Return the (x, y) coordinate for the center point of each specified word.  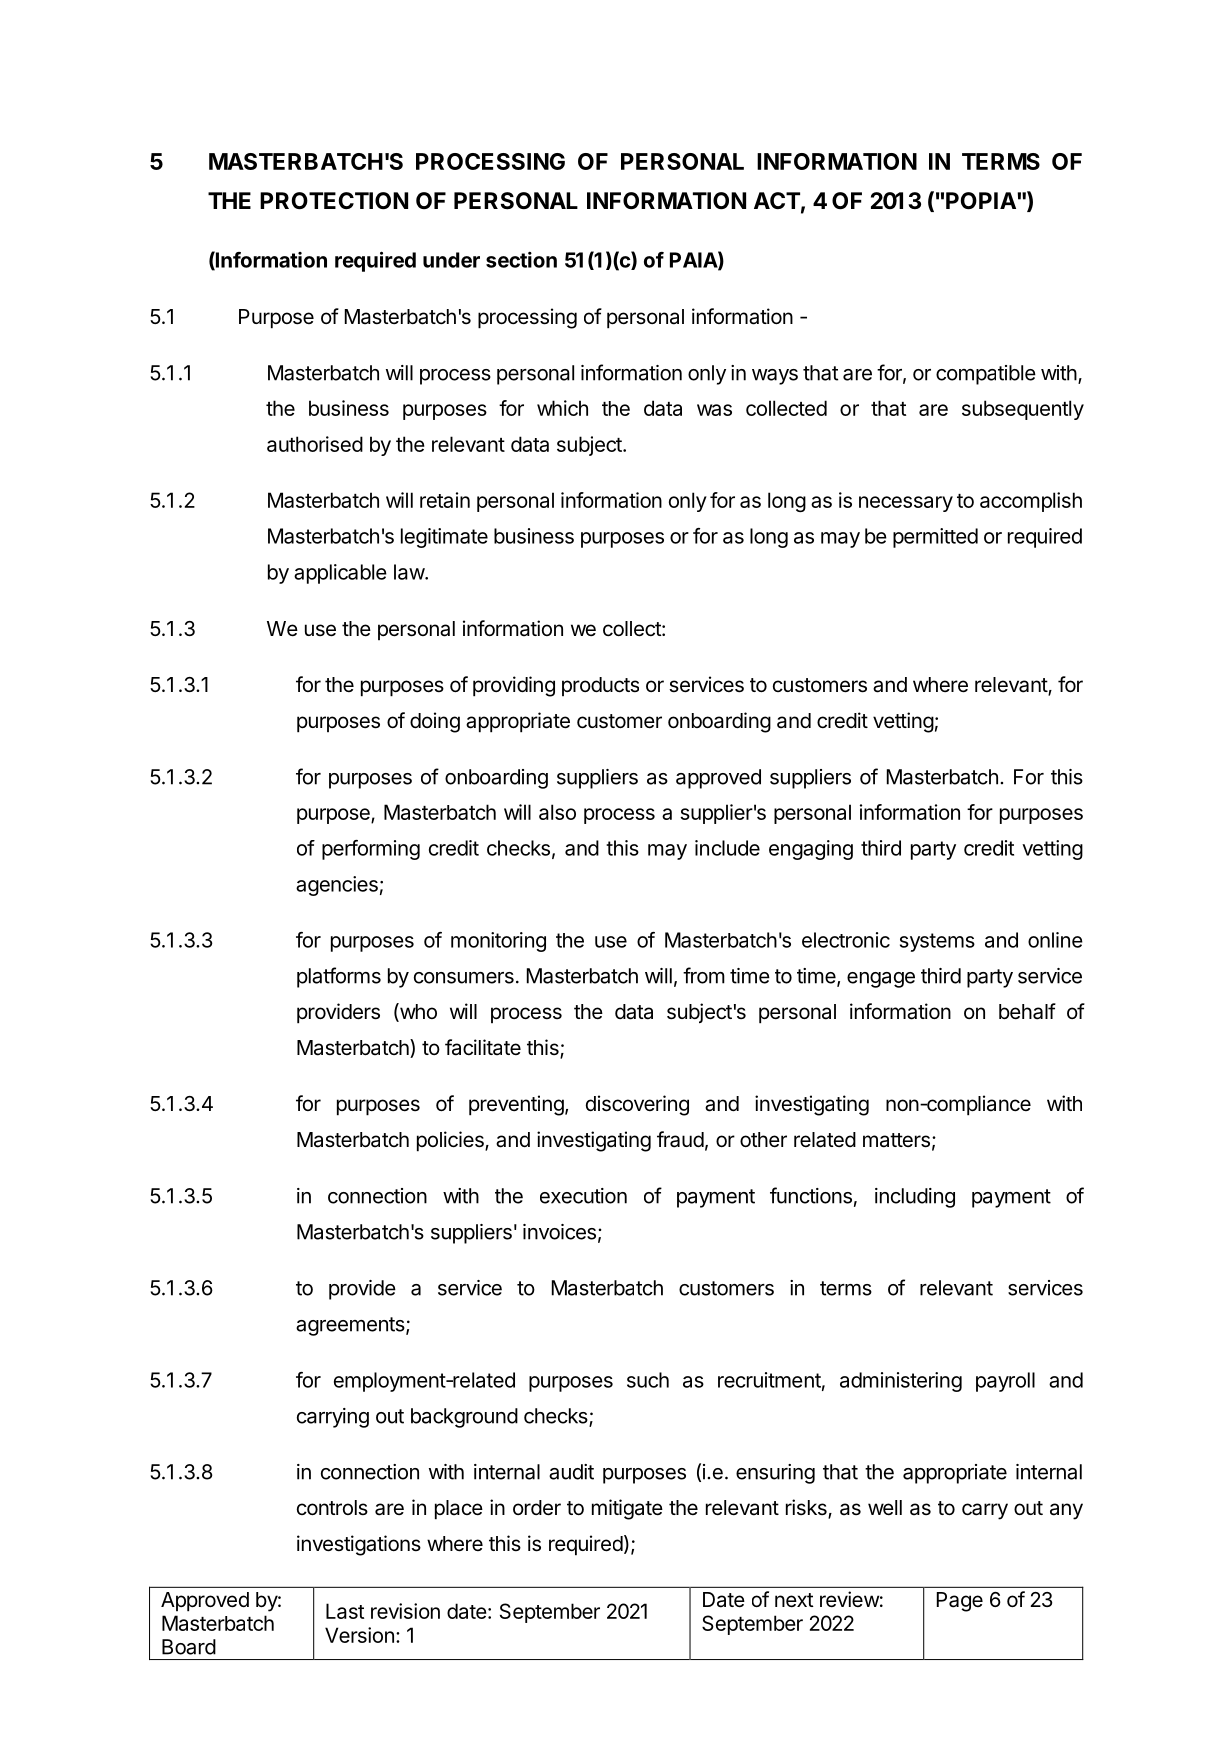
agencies (337, 886)
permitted (935, 538)
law (410, 572)
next (794, 1600)
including (915, 1198)
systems (937, 942)
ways (775, 377)
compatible (986, 375)
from (704, 975)
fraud (680, 1139)
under (451, 260)
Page (960, 1602)
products (600, 686)
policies (451, 1141)
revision (405, 1611)
